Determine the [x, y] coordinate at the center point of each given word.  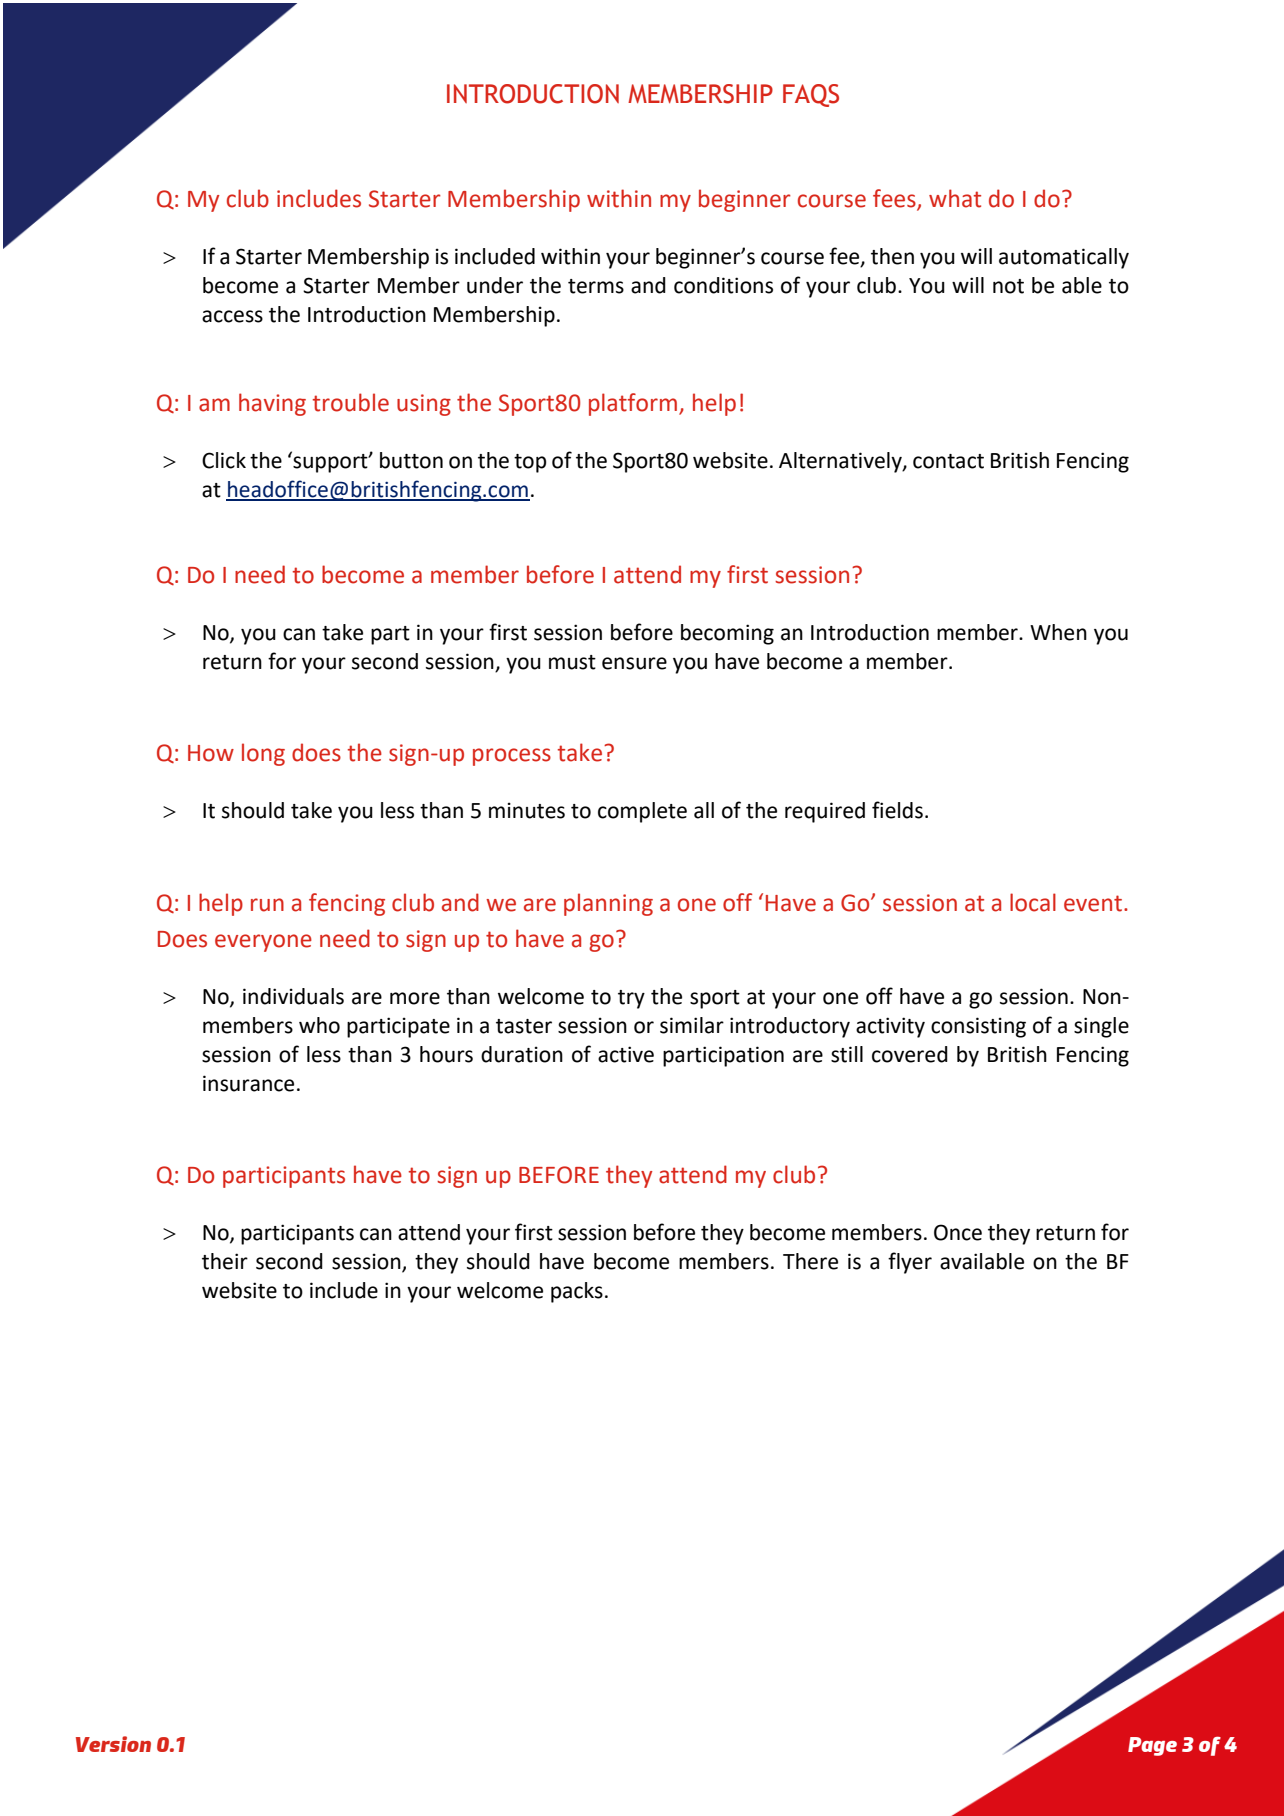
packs [577, 1292]
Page [1152, 1746]
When [1058, 632]
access [232, 316]
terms [596, 286]
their [225, 1261]
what [955, 198]
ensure [634, 663]
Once [958, 1232]
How [211, 753]
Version [113, 1744]
